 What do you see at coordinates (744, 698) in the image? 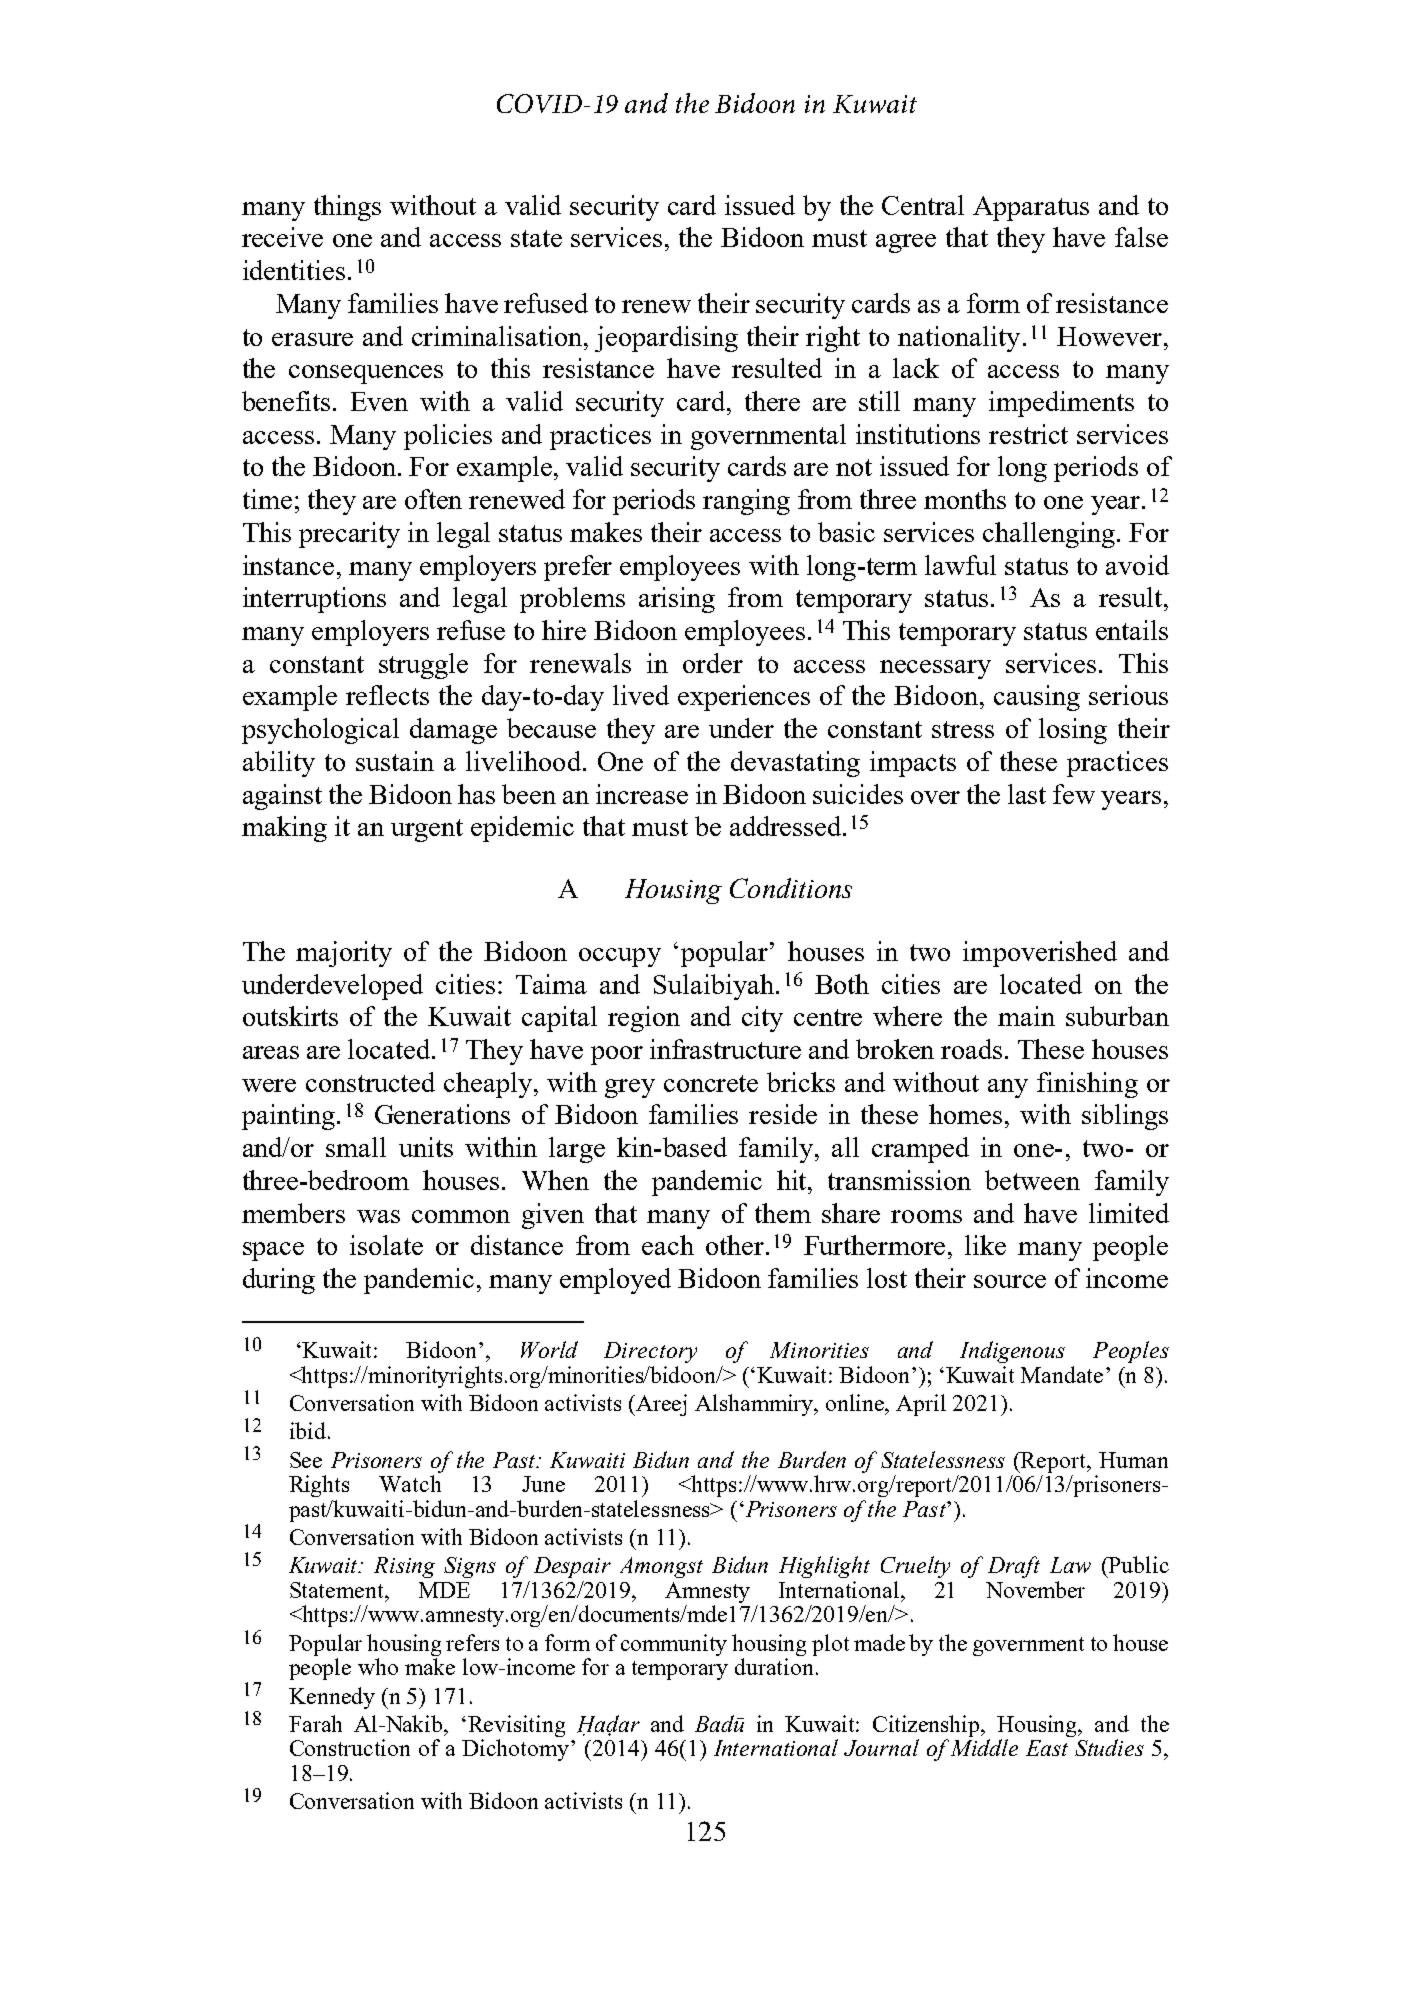
I see `experiences` at bounding box center [744, 698].
